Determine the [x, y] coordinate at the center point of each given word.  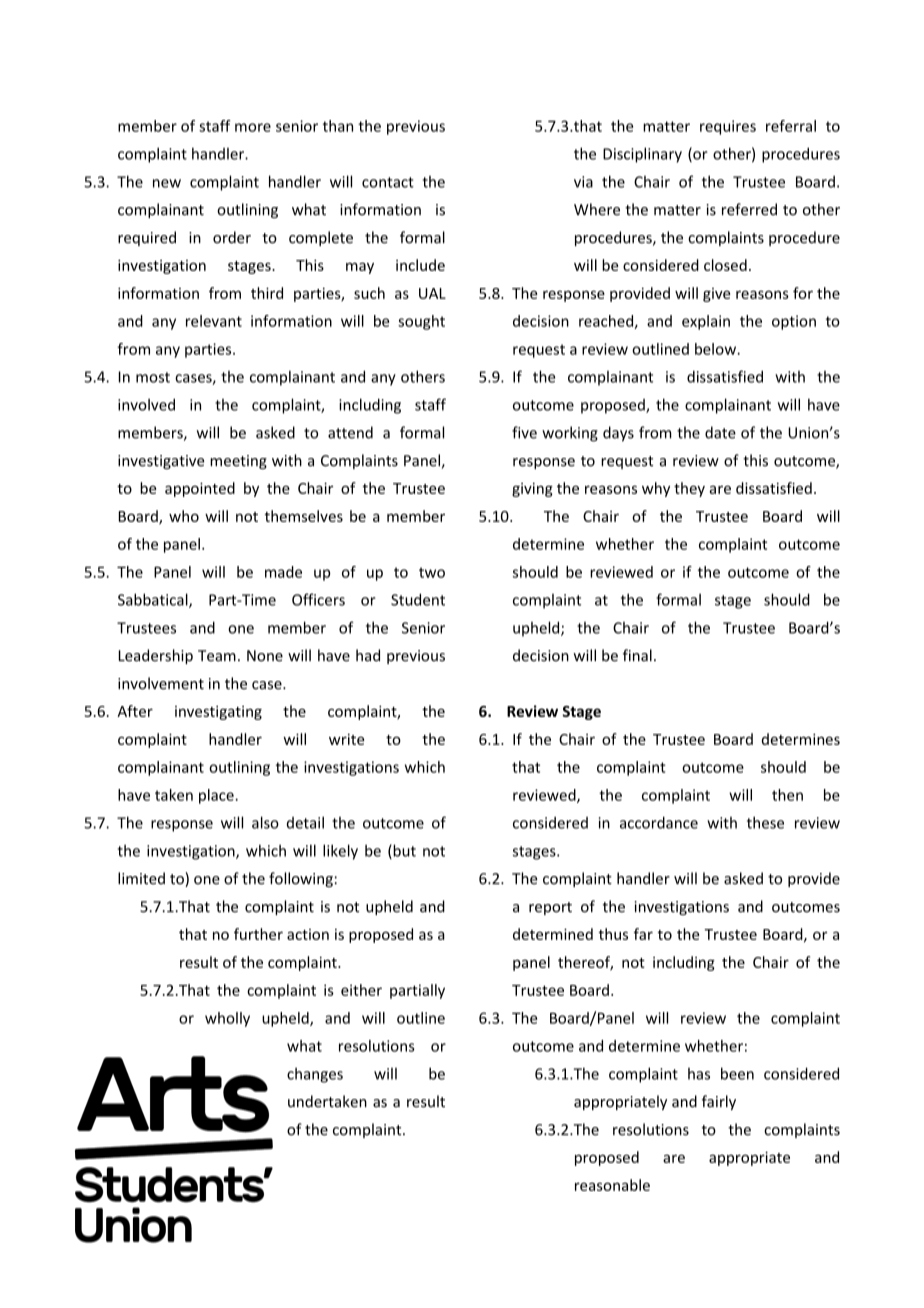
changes [315, 1075]
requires [728, 127]
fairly [719, 1102]
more [253, 127]
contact [388, 182]
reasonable [612, 1185]
